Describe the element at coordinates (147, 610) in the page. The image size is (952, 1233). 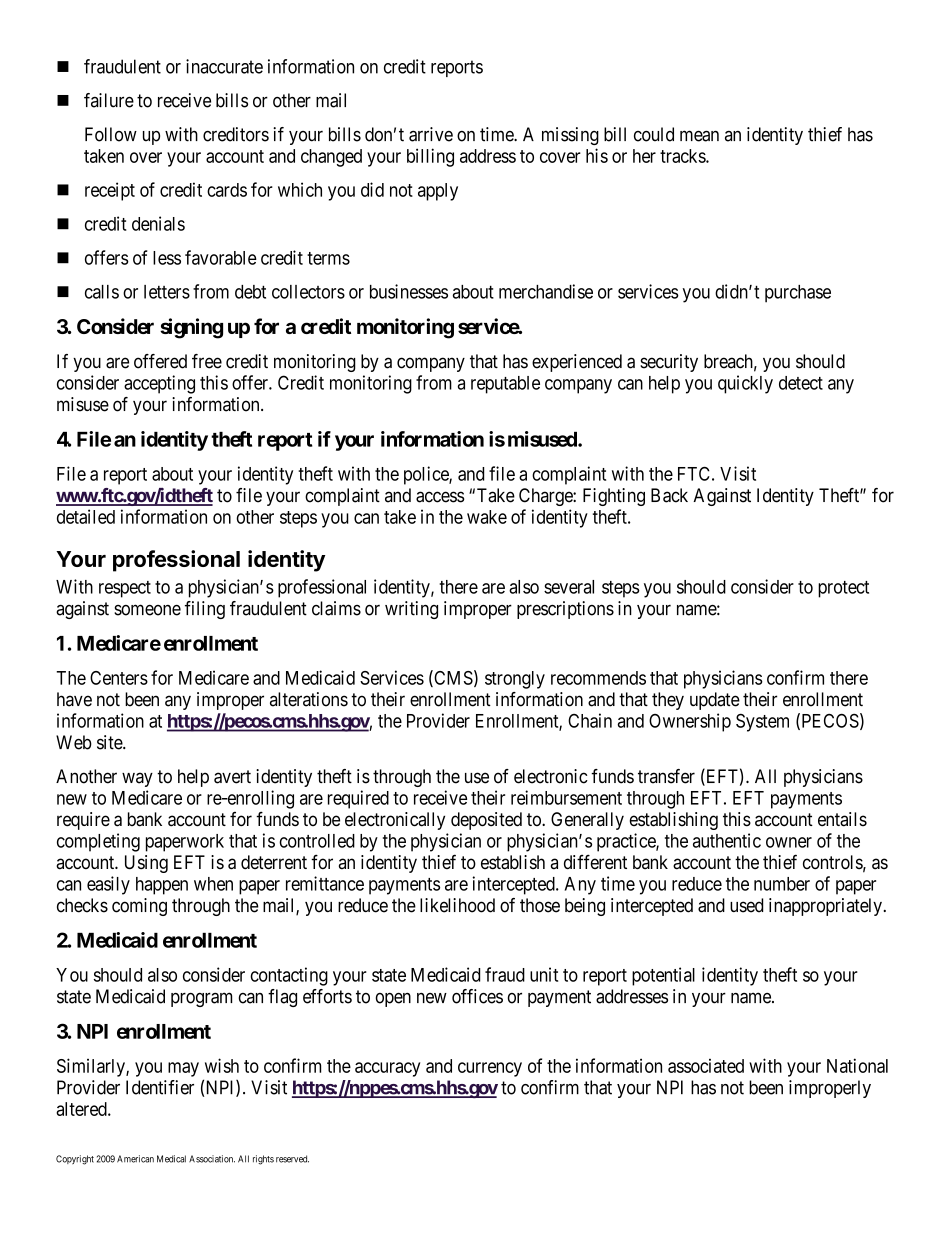
I see `someone` at that location.
